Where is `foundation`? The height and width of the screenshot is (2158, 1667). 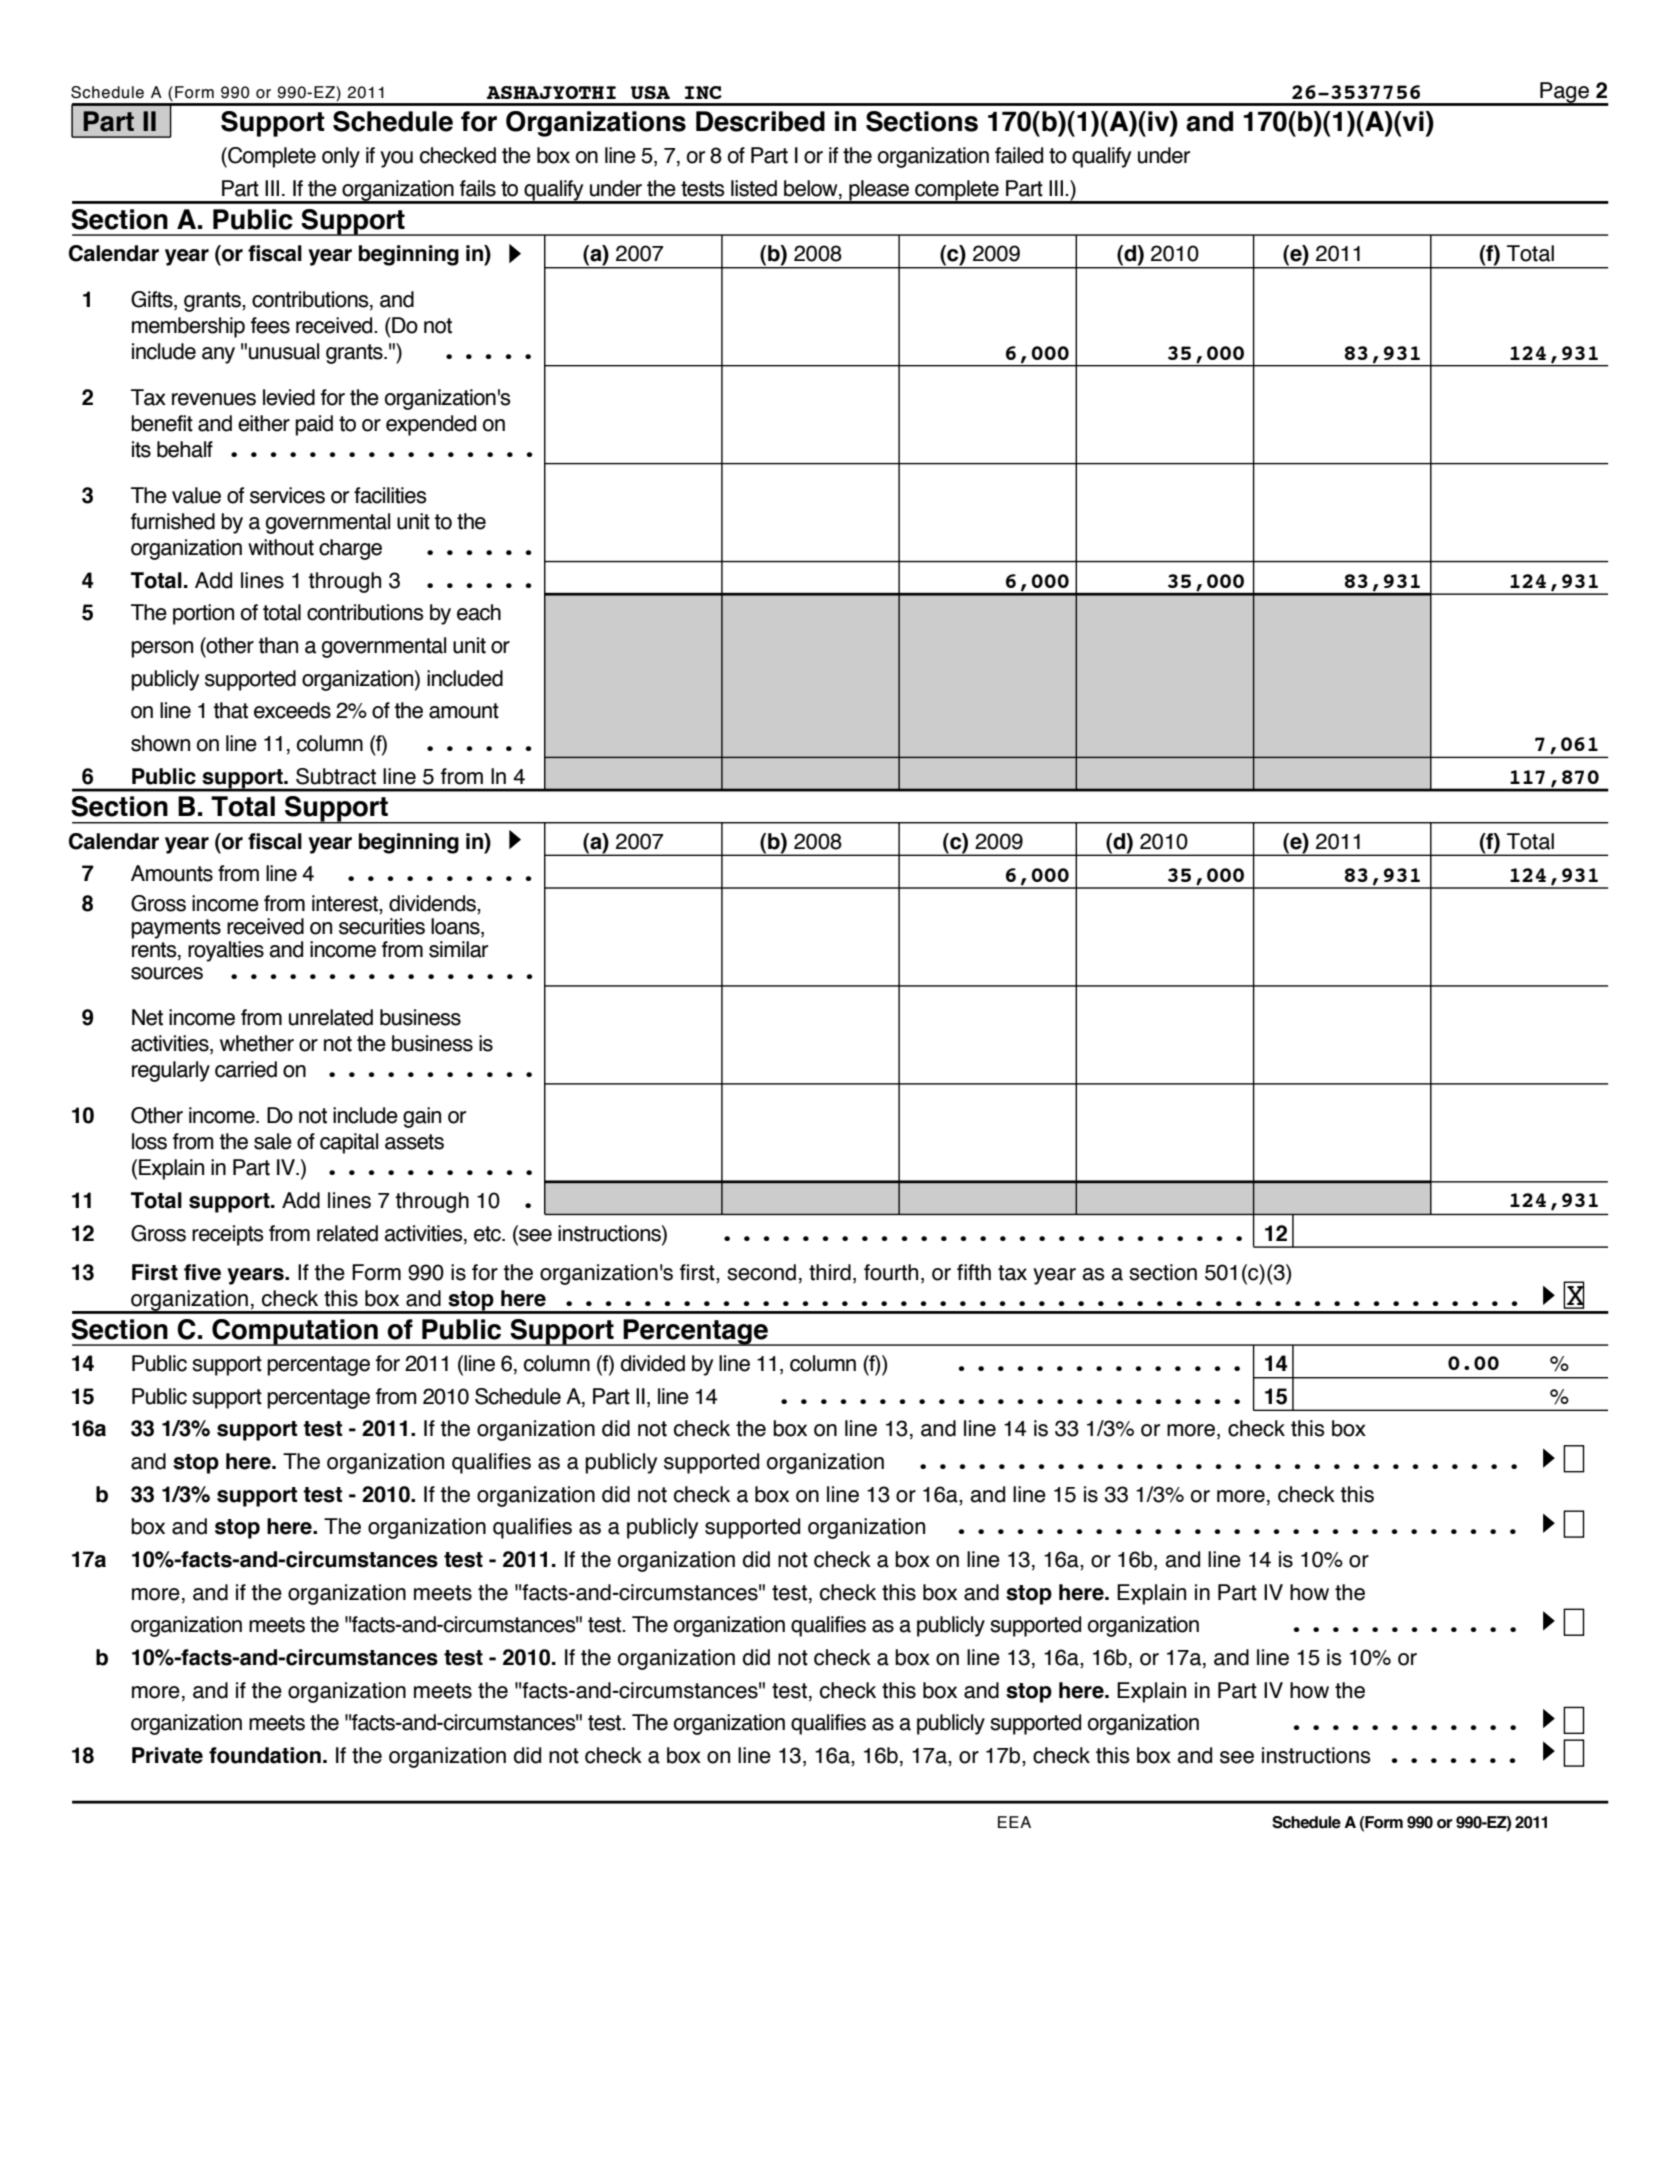
foundation is located at coordinates (265, 1755).
